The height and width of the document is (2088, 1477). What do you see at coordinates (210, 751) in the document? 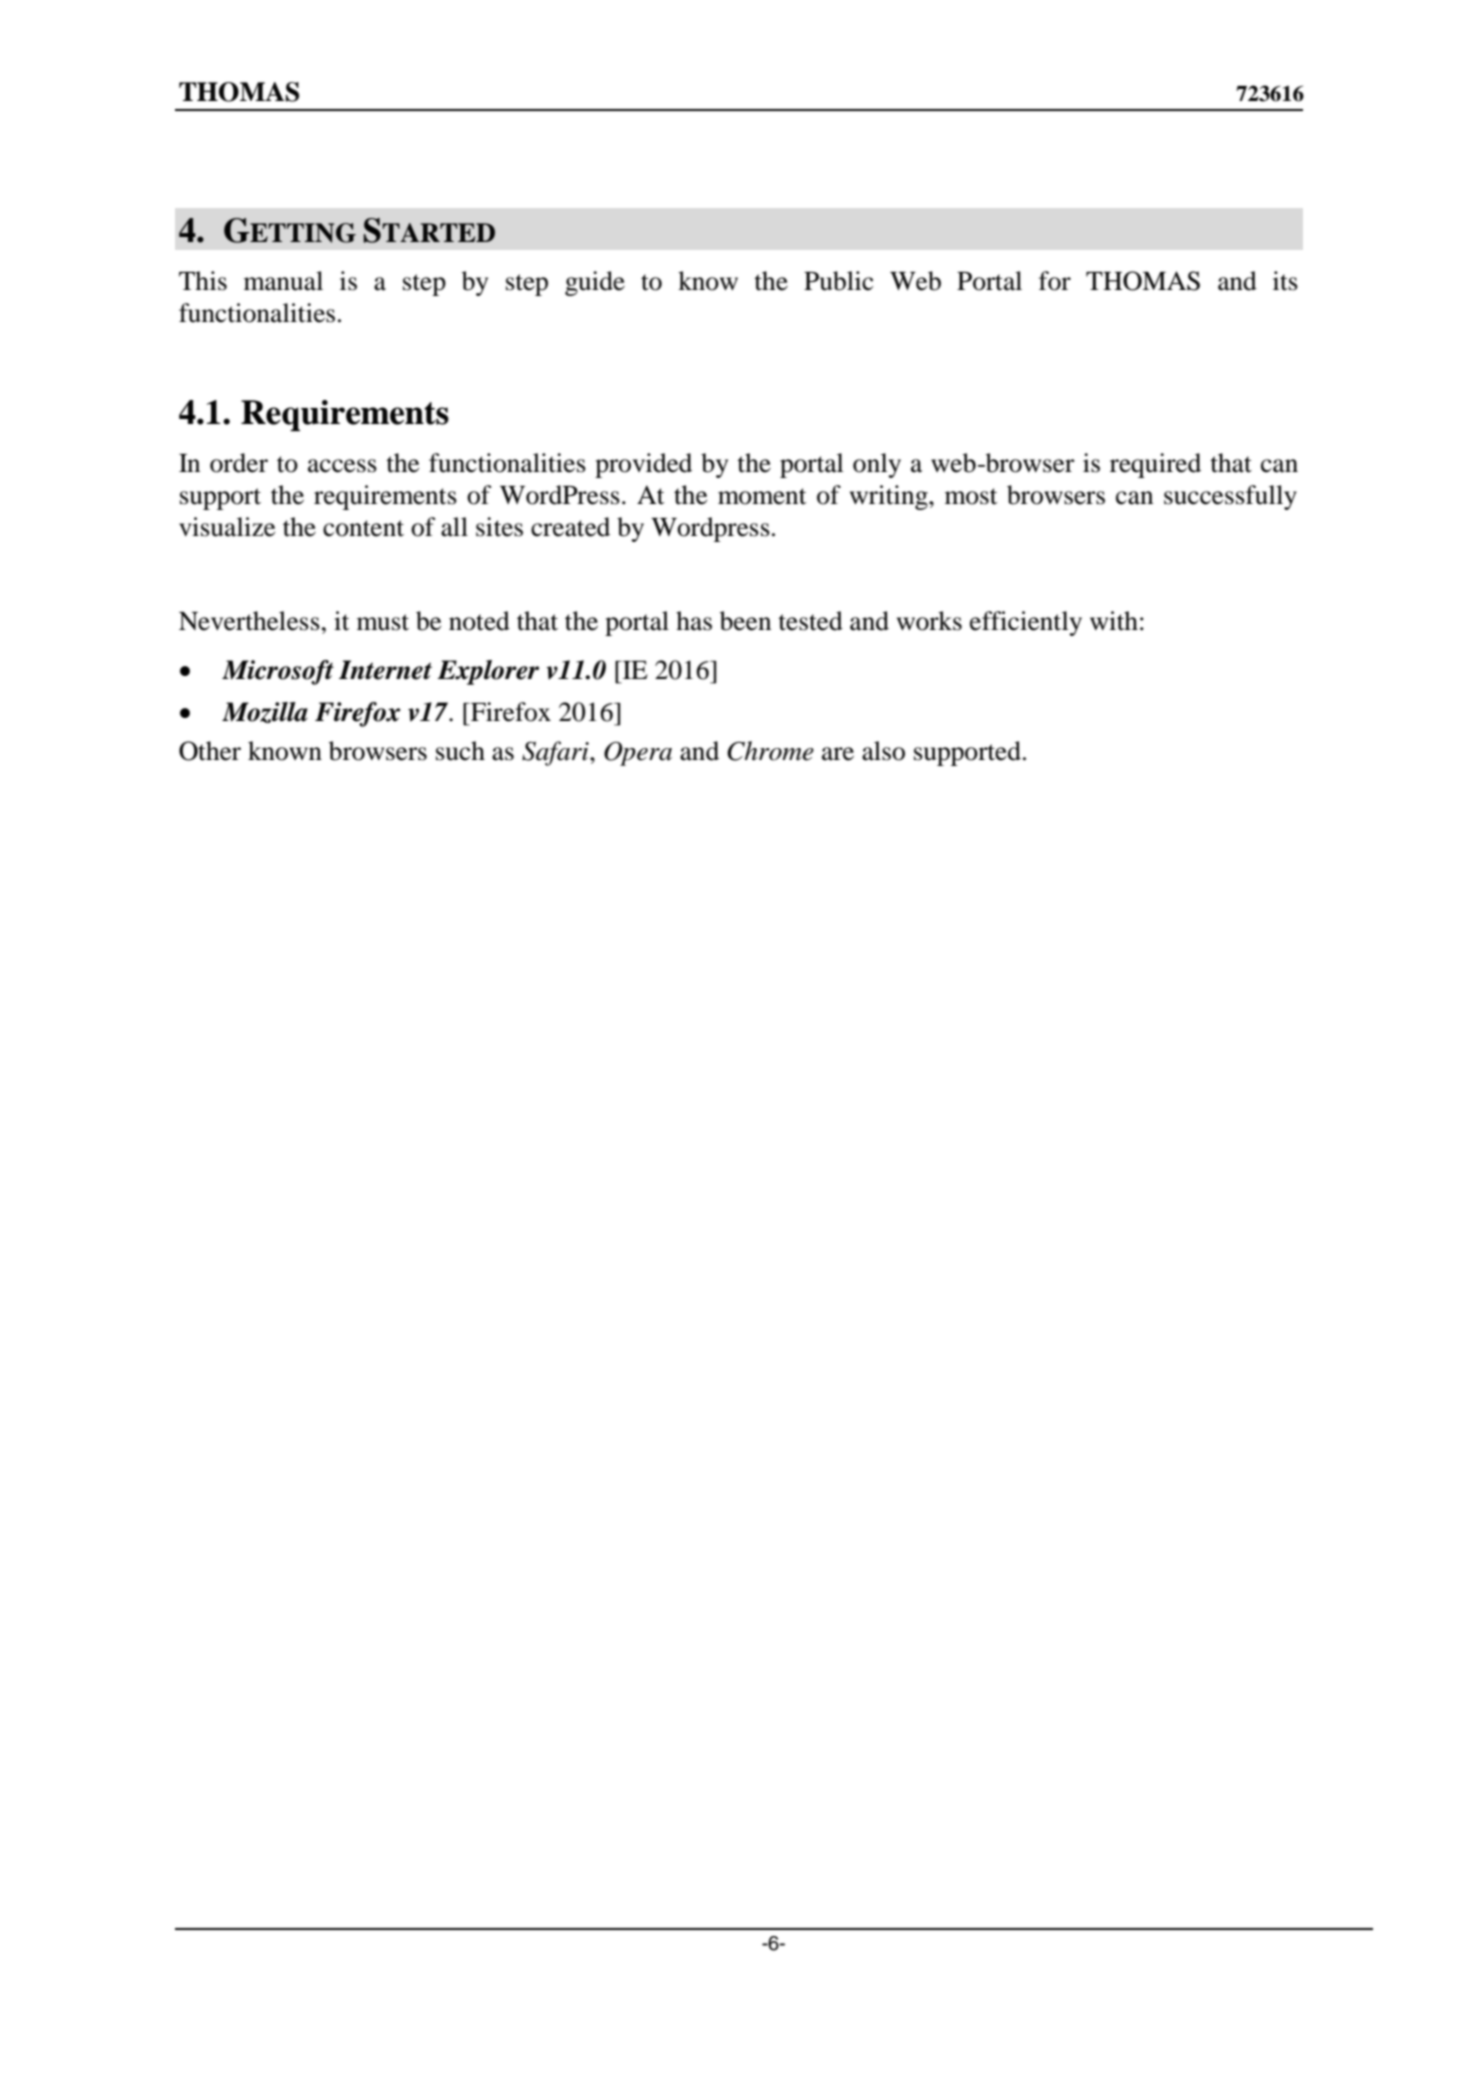
I see `Other` at bounding box center [210, 751].
